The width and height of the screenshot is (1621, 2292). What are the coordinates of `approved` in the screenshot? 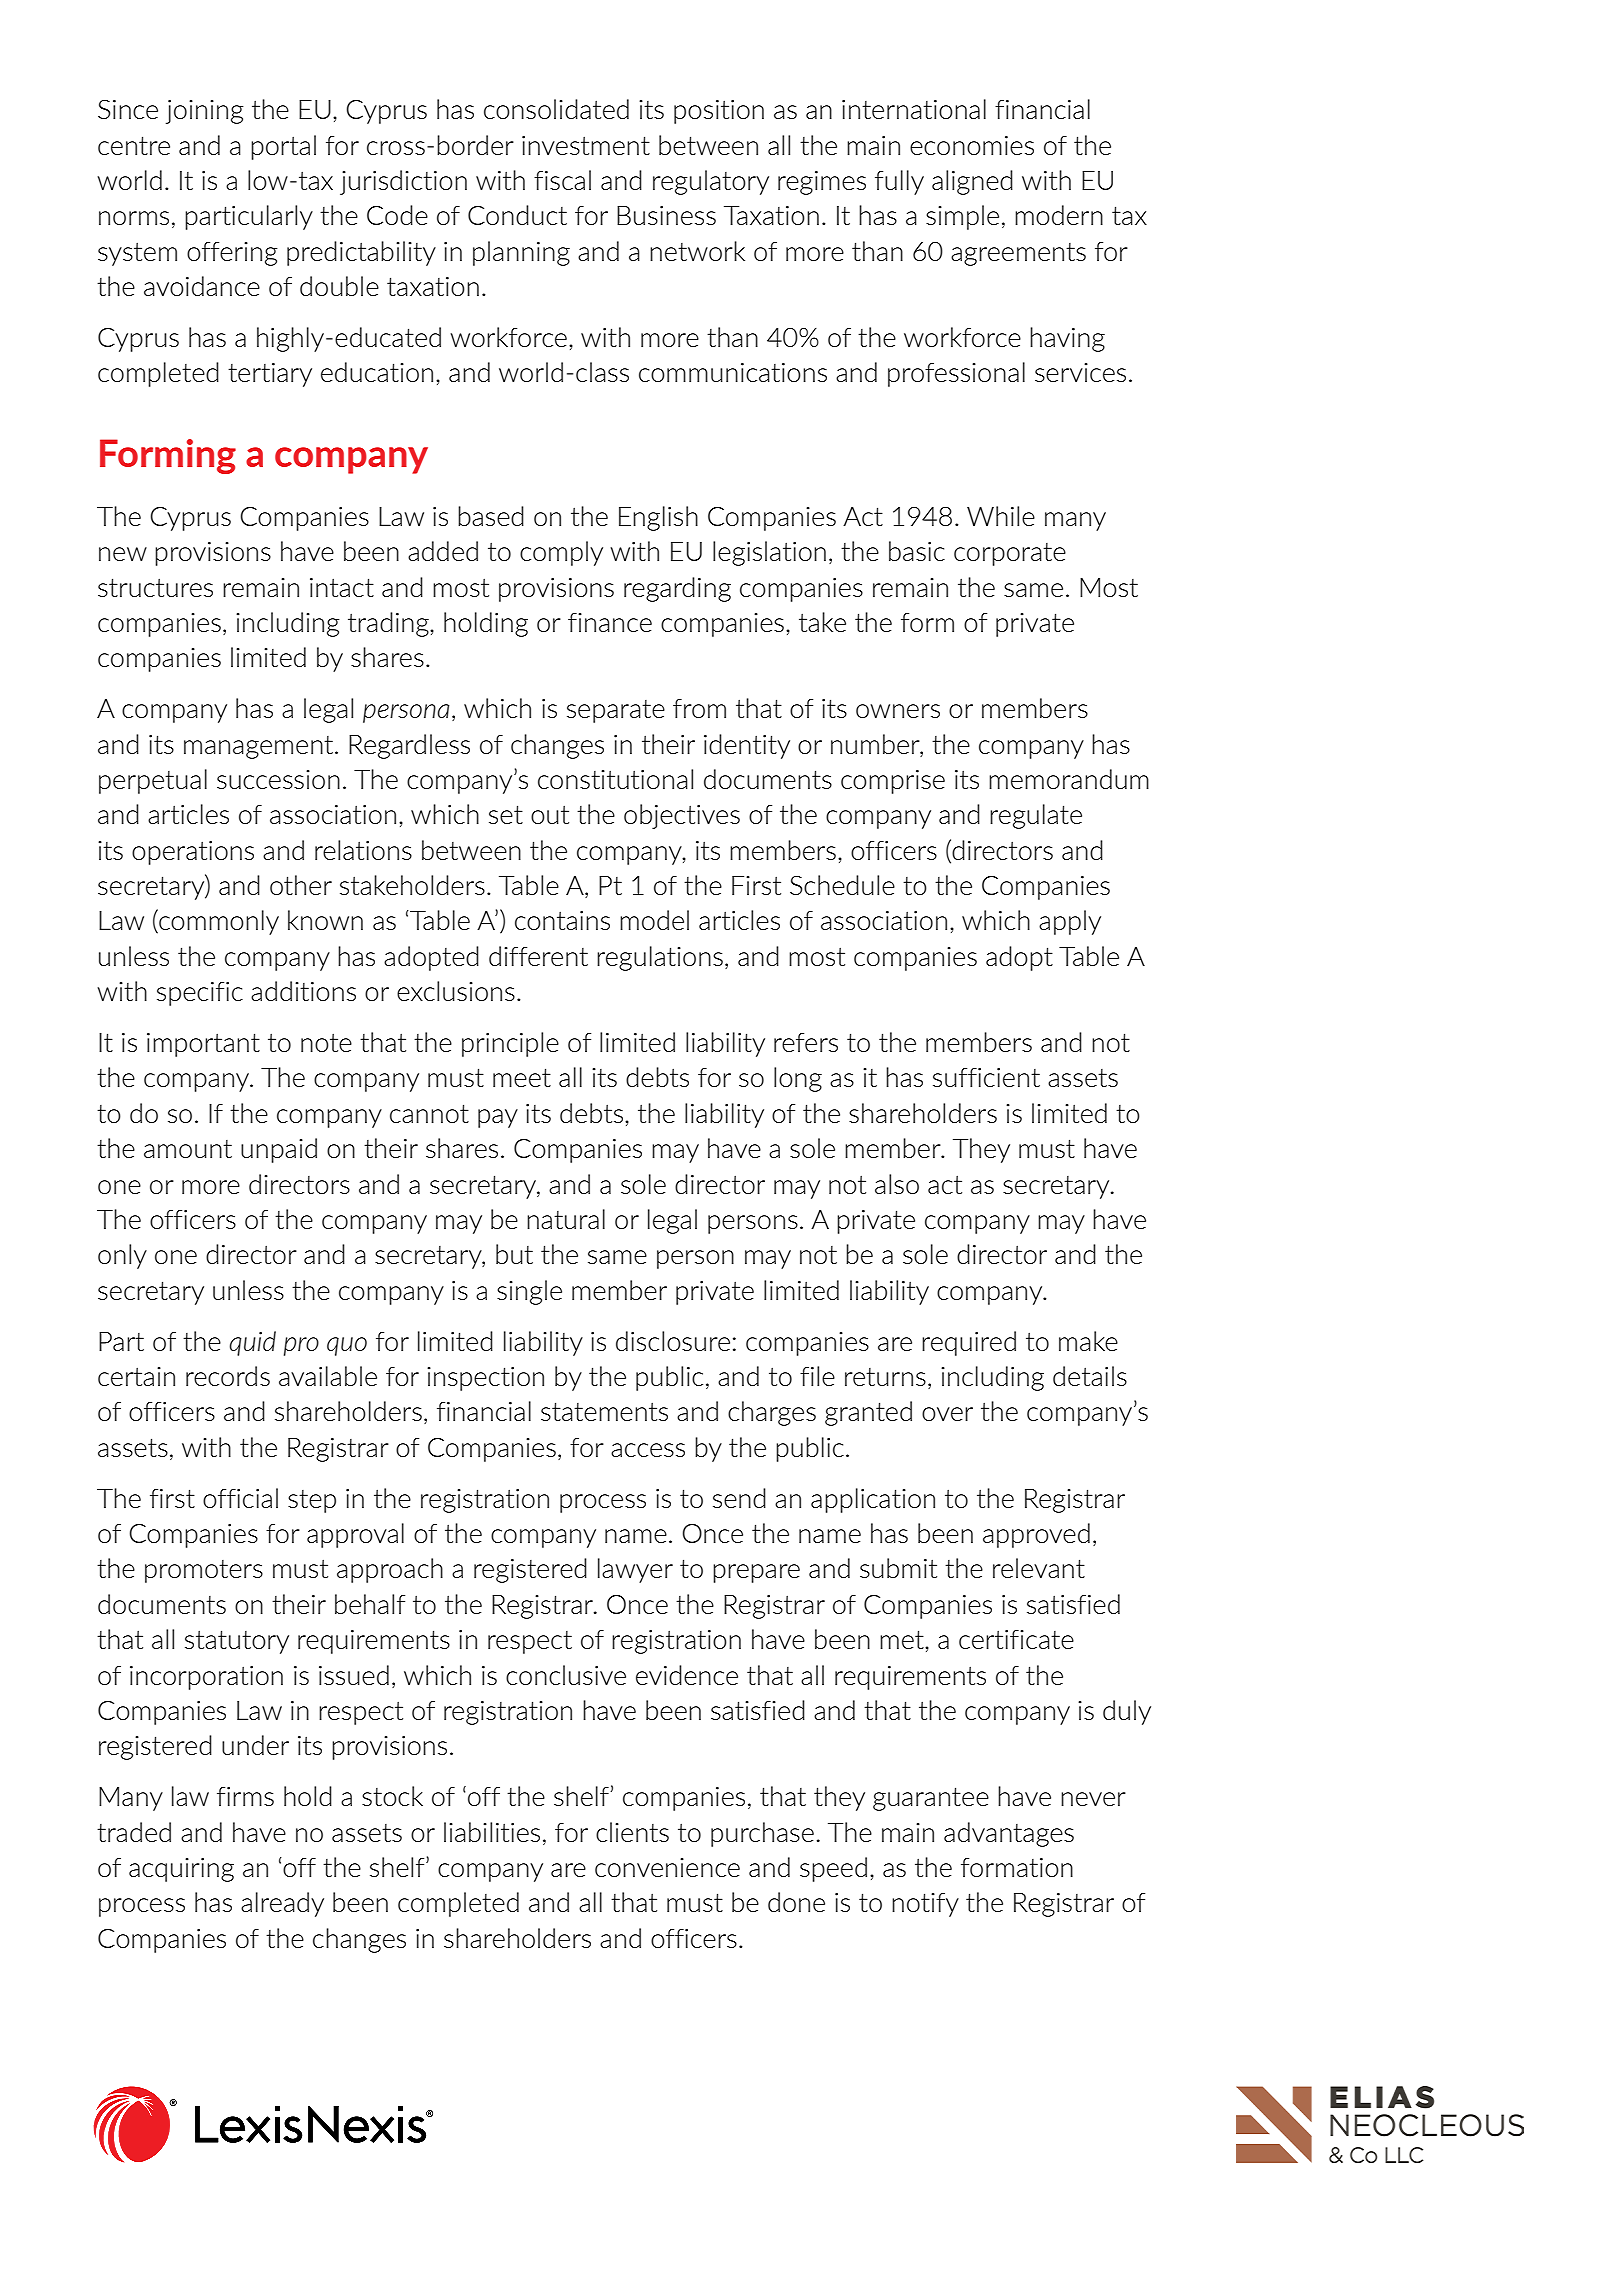 It's located at (1036, 1535).
